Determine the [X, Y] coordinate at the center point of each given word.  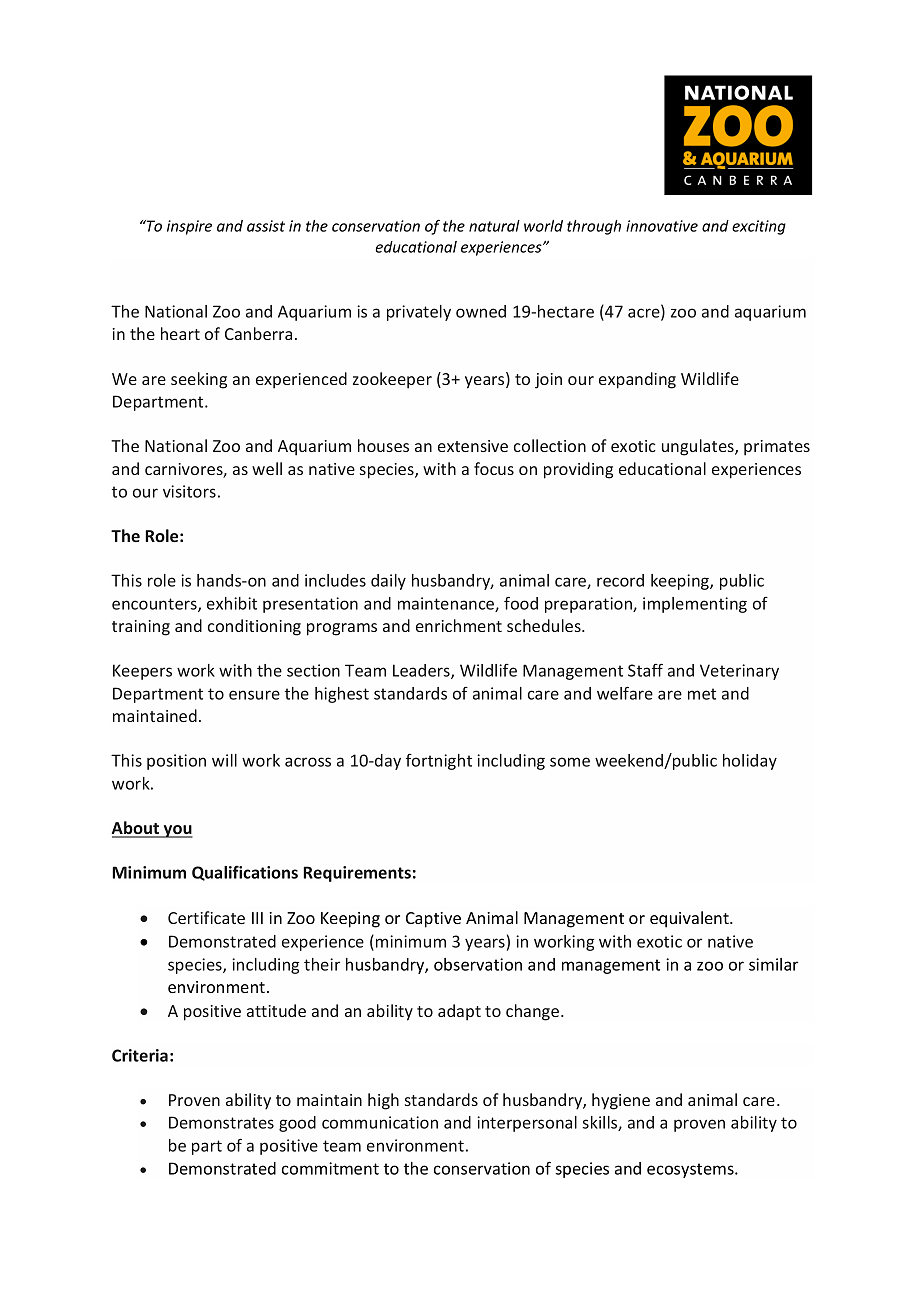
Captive [433, 920]
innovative [662, 226]
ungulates [699, 447]
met [702, 694]
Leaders [422, 671]
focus [494, 468]
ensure [254, 695]
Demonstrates [221, 1122]
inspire [189, 227]
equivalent [690, 919]
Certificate [206, 917]
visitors [189, 491]
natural [494, 226]
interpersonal [527, 1124]
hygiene [621, 1101]
